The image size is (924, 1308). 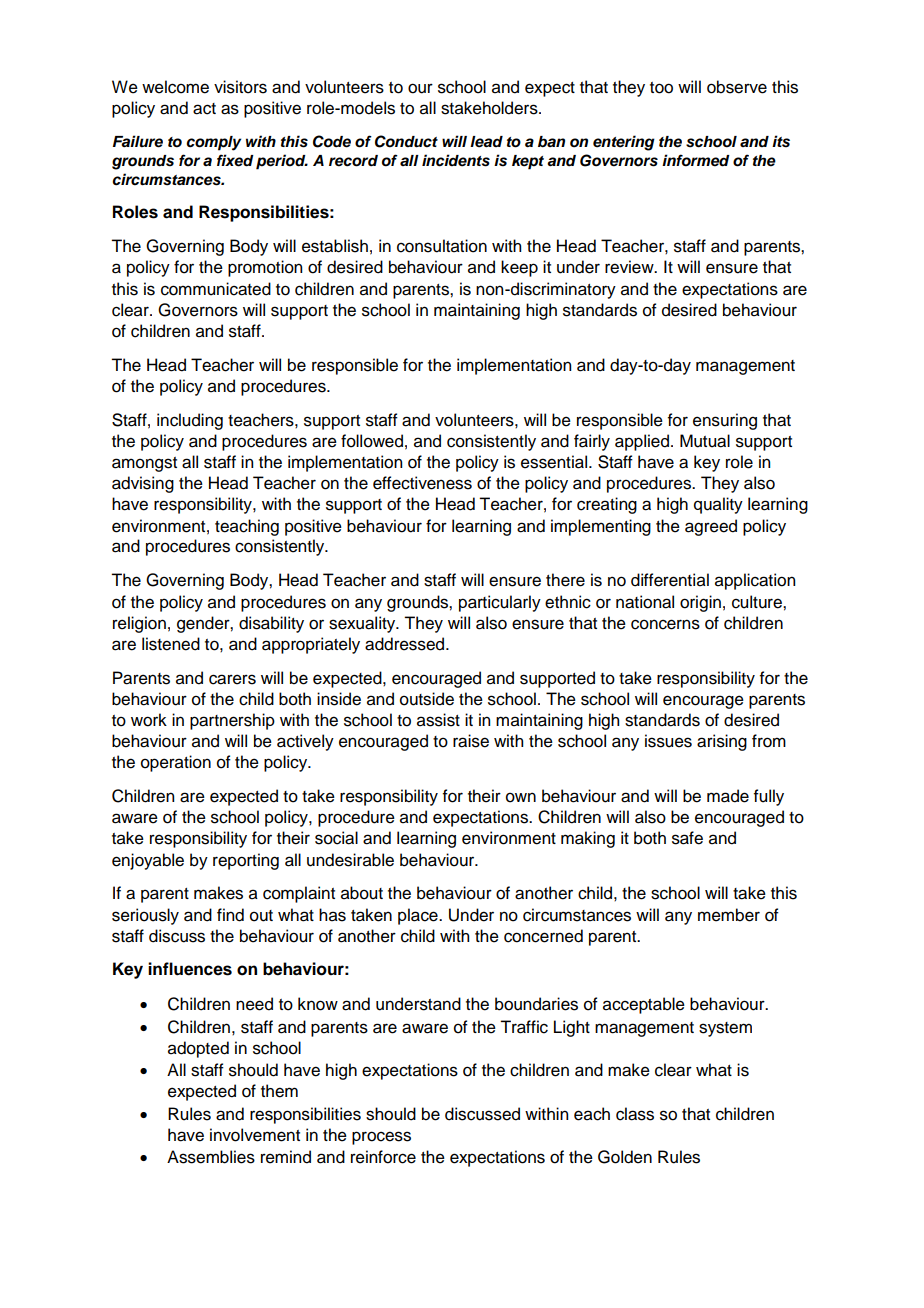 What do you see at coordinates (705, 441) in the screenshot?
I see `Mutual` at bounding box center [705, 441].
